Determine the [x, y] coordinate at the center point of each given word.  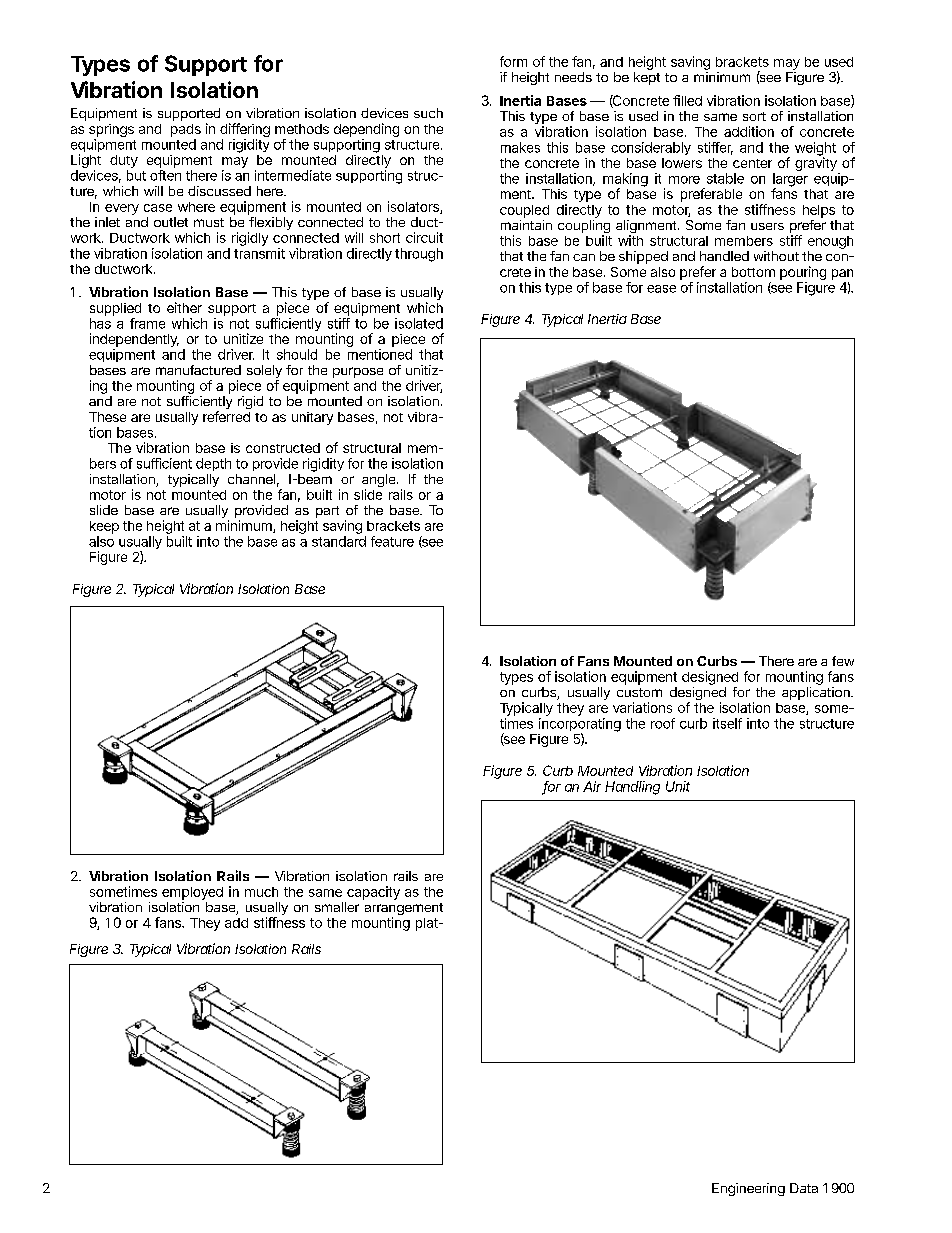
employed [192, 893]
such [428, 113]
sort [754, 116]
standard [339, 541]
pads [186, 130]
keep [104, 527]
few [843, 661]
